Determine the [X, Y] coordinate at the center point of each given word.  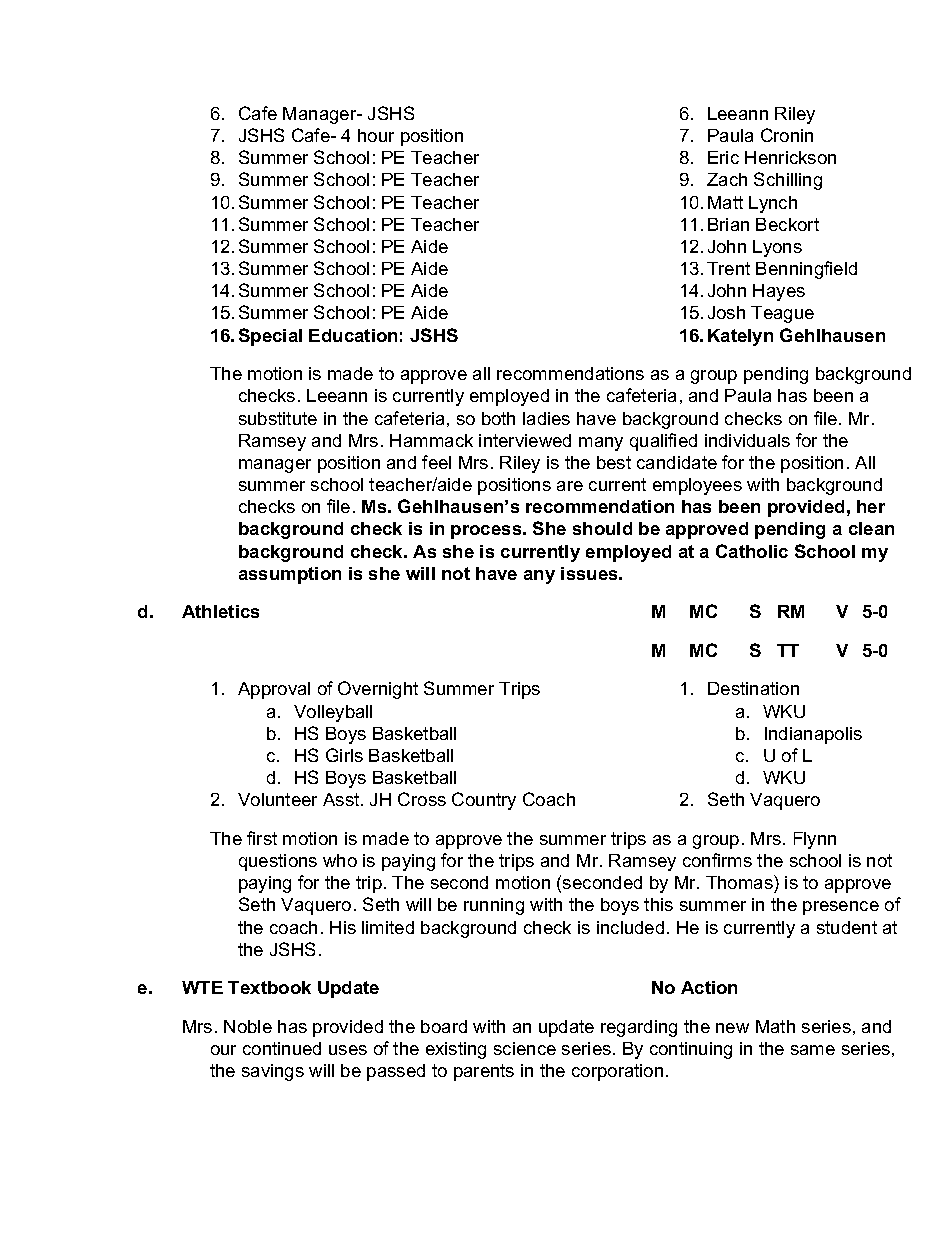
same [813, 1050]
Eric [723, 157]
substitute [278, 418]
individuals [747, 440]
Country [484, 801]
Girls [344, 755]
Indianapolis [813, 735]
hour [376, 135]
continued [282, 1048]
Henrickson [790, 157]
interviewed [525, 440]
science [525, 1048]
